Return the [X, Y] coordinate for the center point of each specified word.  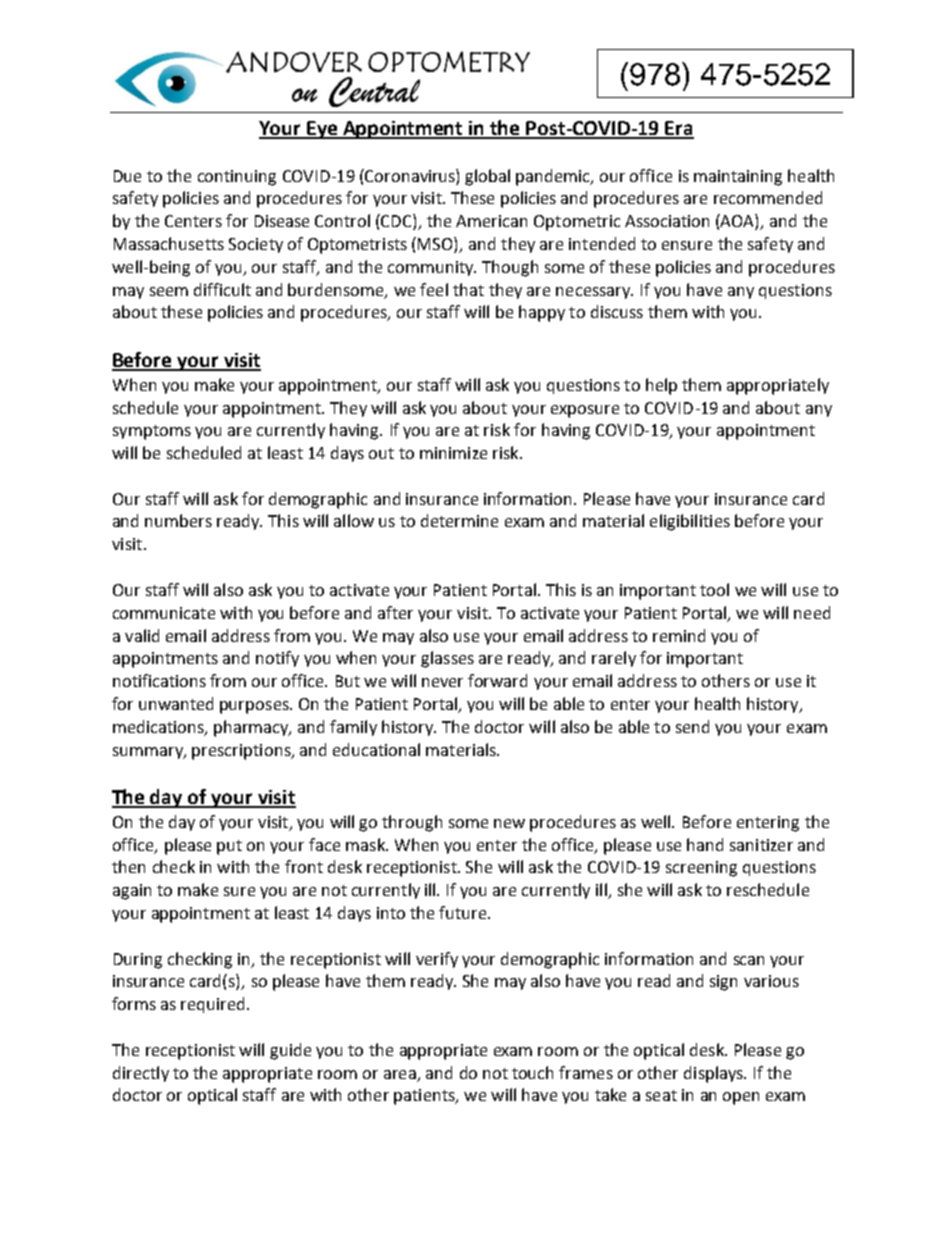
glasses [447, 659]
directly [141, 1074]
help [661, 386]
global [487, 177]
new [509, 823]
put [229, 847]
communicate [164, 613]
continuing [237, 178]
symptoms [152, 432]
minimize [453, 453]
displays [714, 1074]
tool [714, 589]
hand [705, 844]
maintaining [738, 178]
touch [532, 1072]
